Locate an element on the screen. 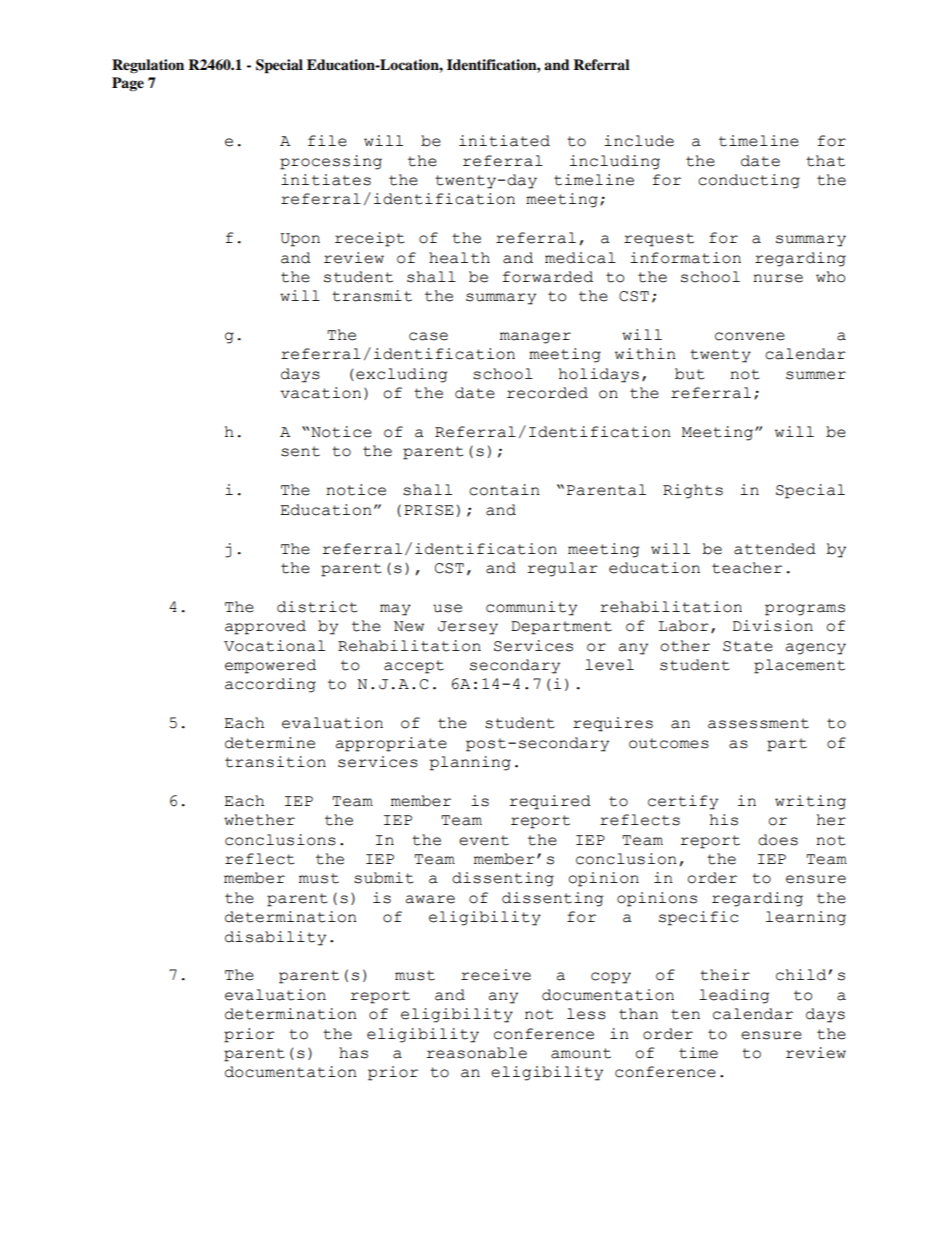 The width and height of the screenshot is (952, 1233). Regulation is located at coordinates (148, 66).
